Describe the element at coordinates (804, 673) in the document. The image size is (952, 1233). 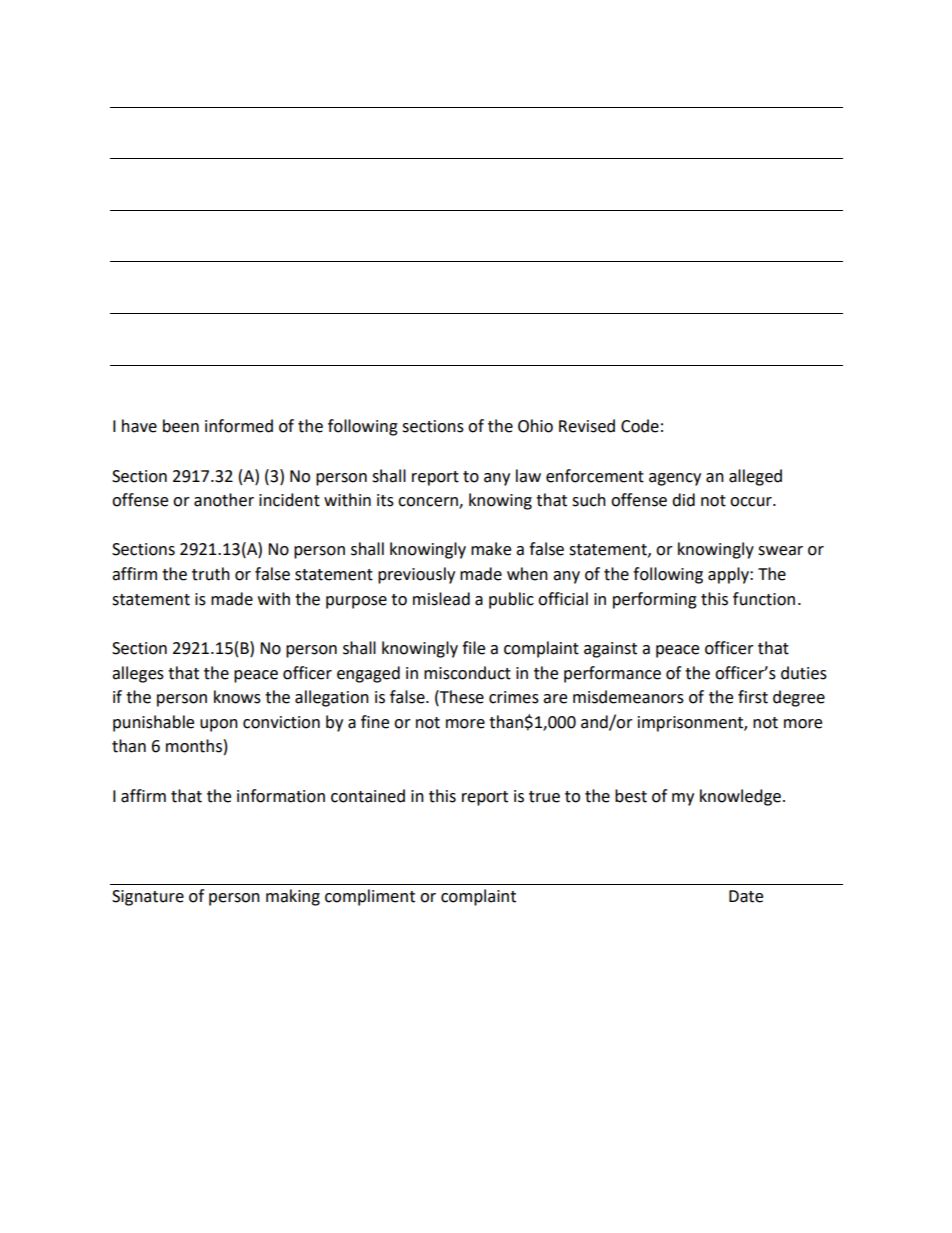
I see `duties` at that location.
